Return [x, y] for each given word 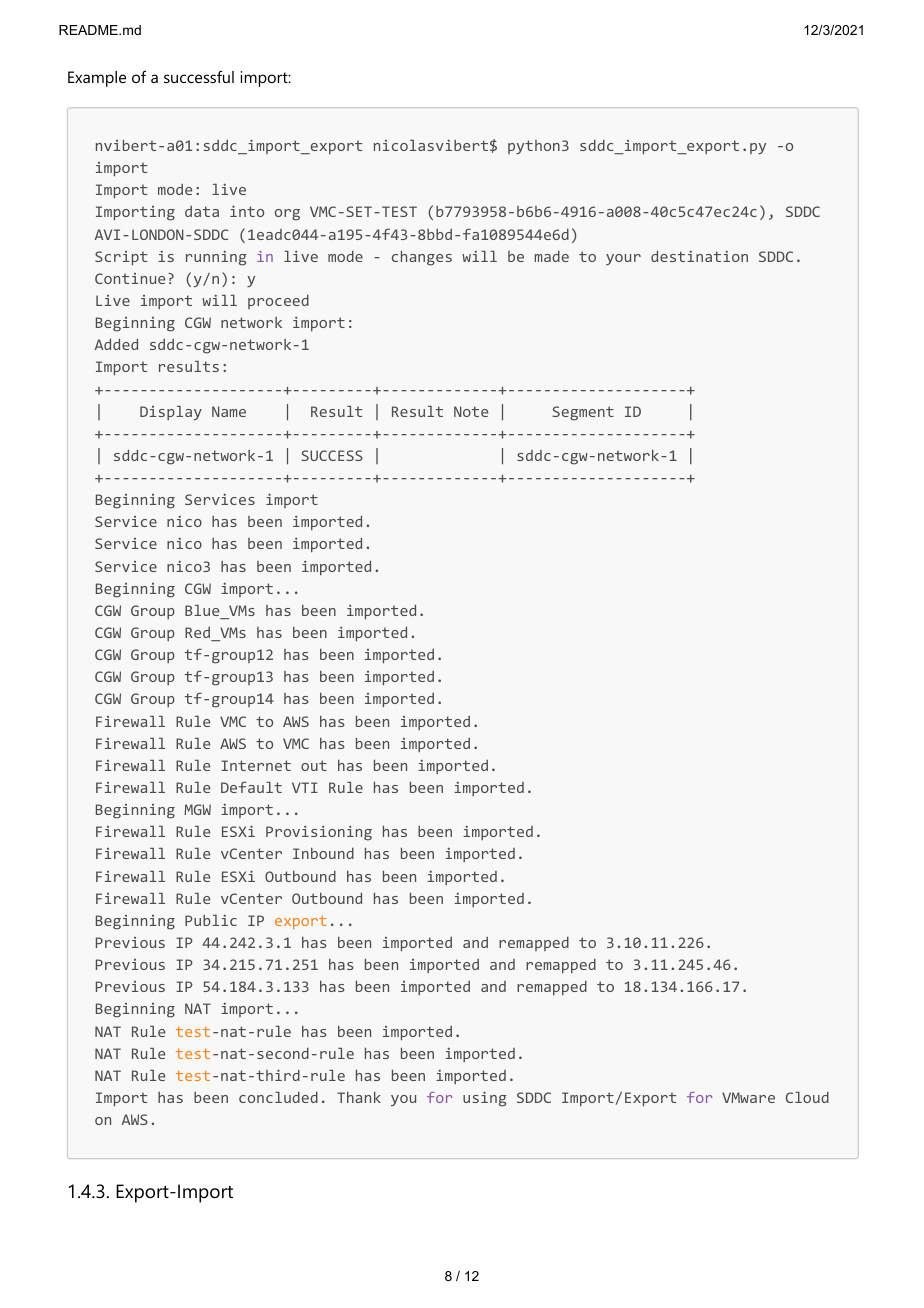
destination [699, 256]
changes [422, 258]
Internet [256, 765]
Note [471, 411]
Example [97, 79]
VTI [305, 787]
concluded [278, 1097]
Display [171, 413]
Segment [583, 413]
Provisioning [319, 833]
